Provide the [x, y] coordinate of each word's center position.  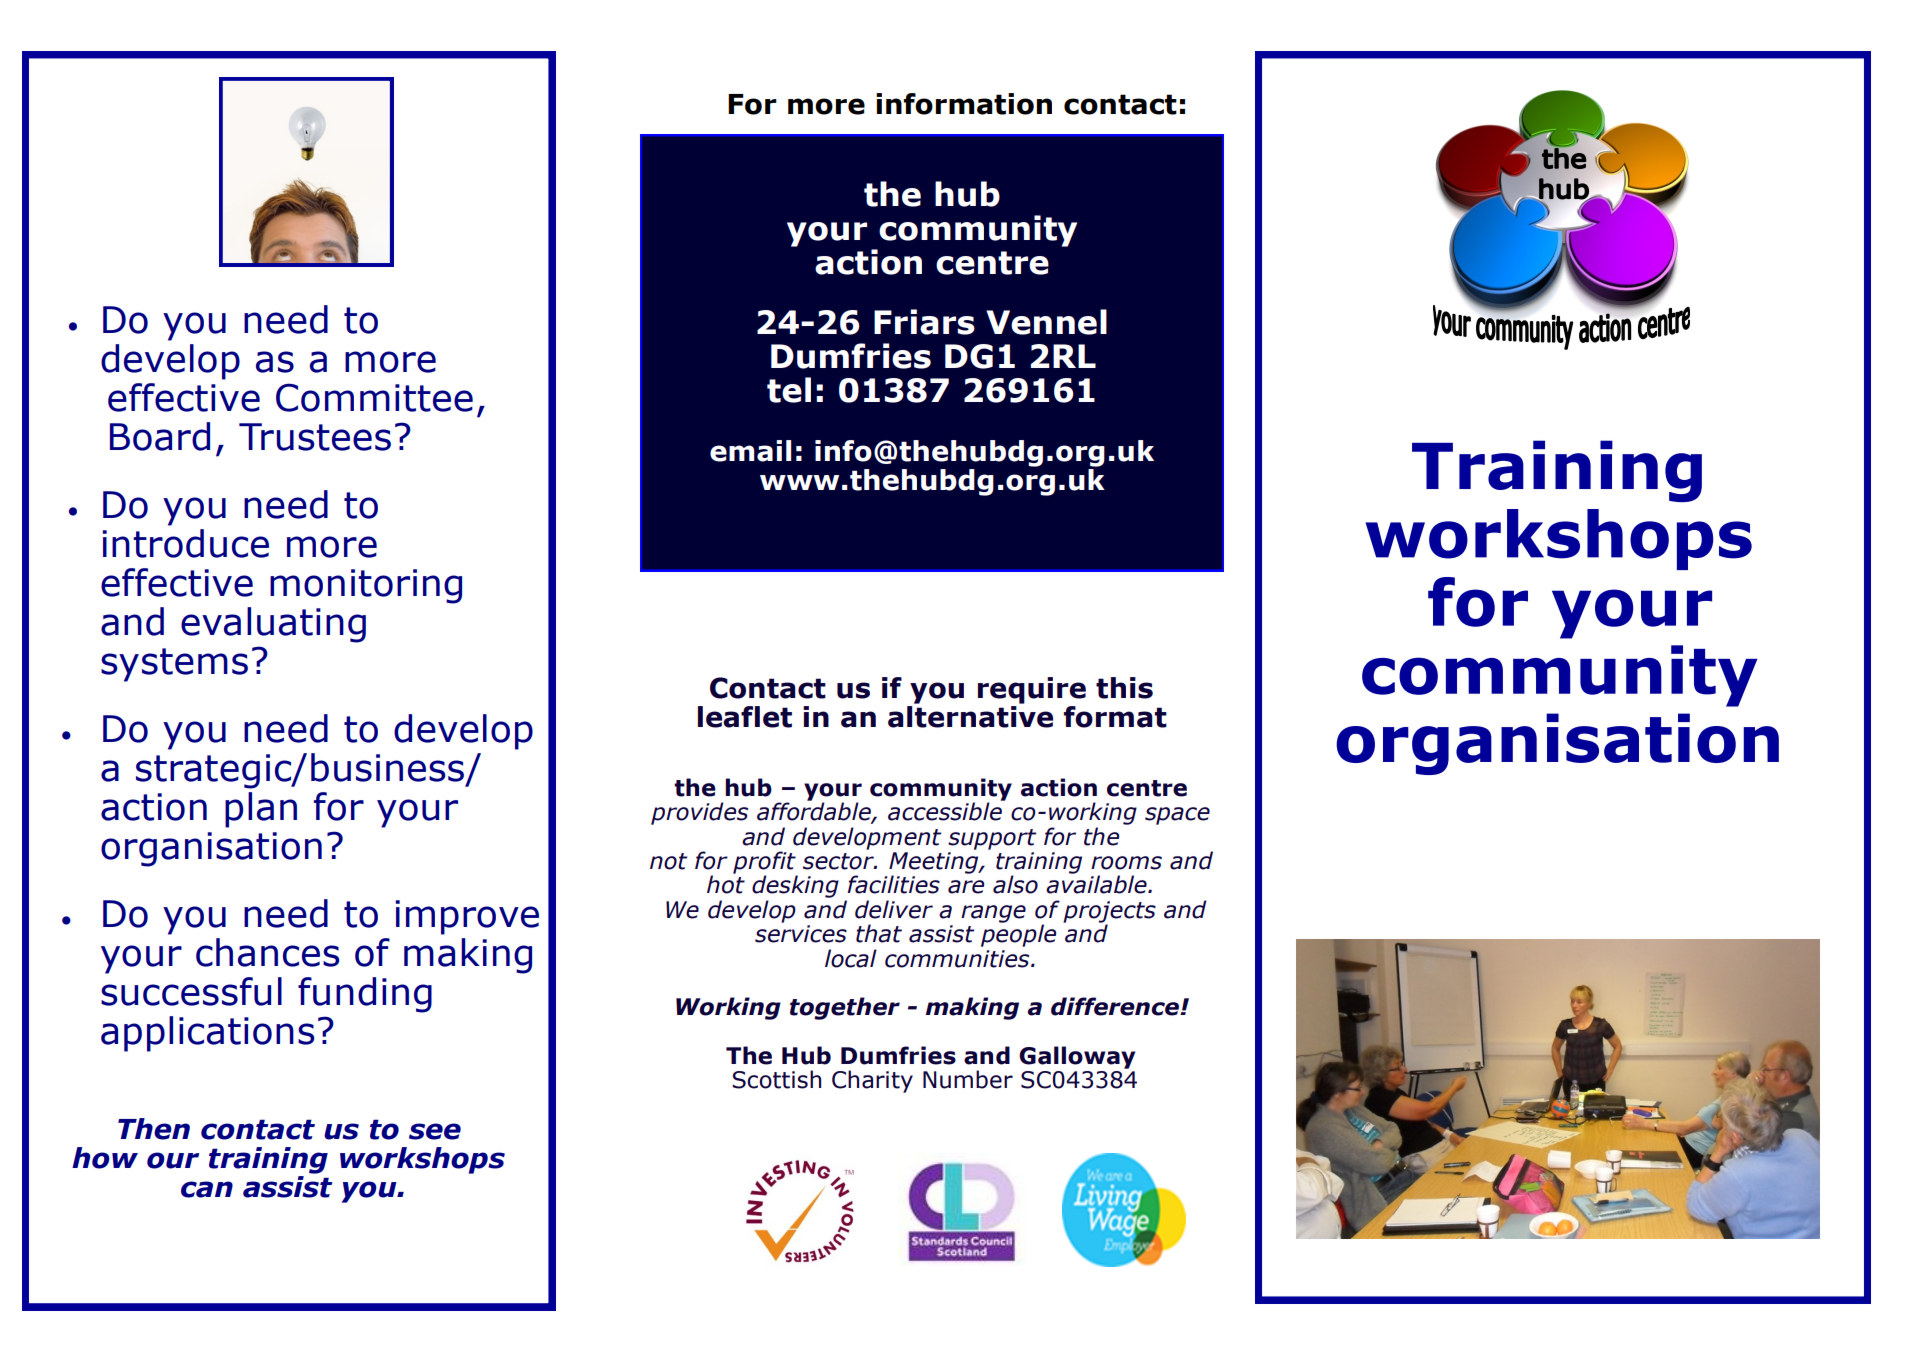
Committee [374, 397]
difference [1116, 1006]
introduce [185, 543]
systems [174, 665]
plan [261, 810]
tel [789, 390]
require [1032, 690]
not [668, 861]
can [207, 1189]
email [750, 451]
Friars [924, 322]
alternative [970, 717]
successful [191, 991]
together [845, 1008]
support [992, 839]
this [1124, 688]
